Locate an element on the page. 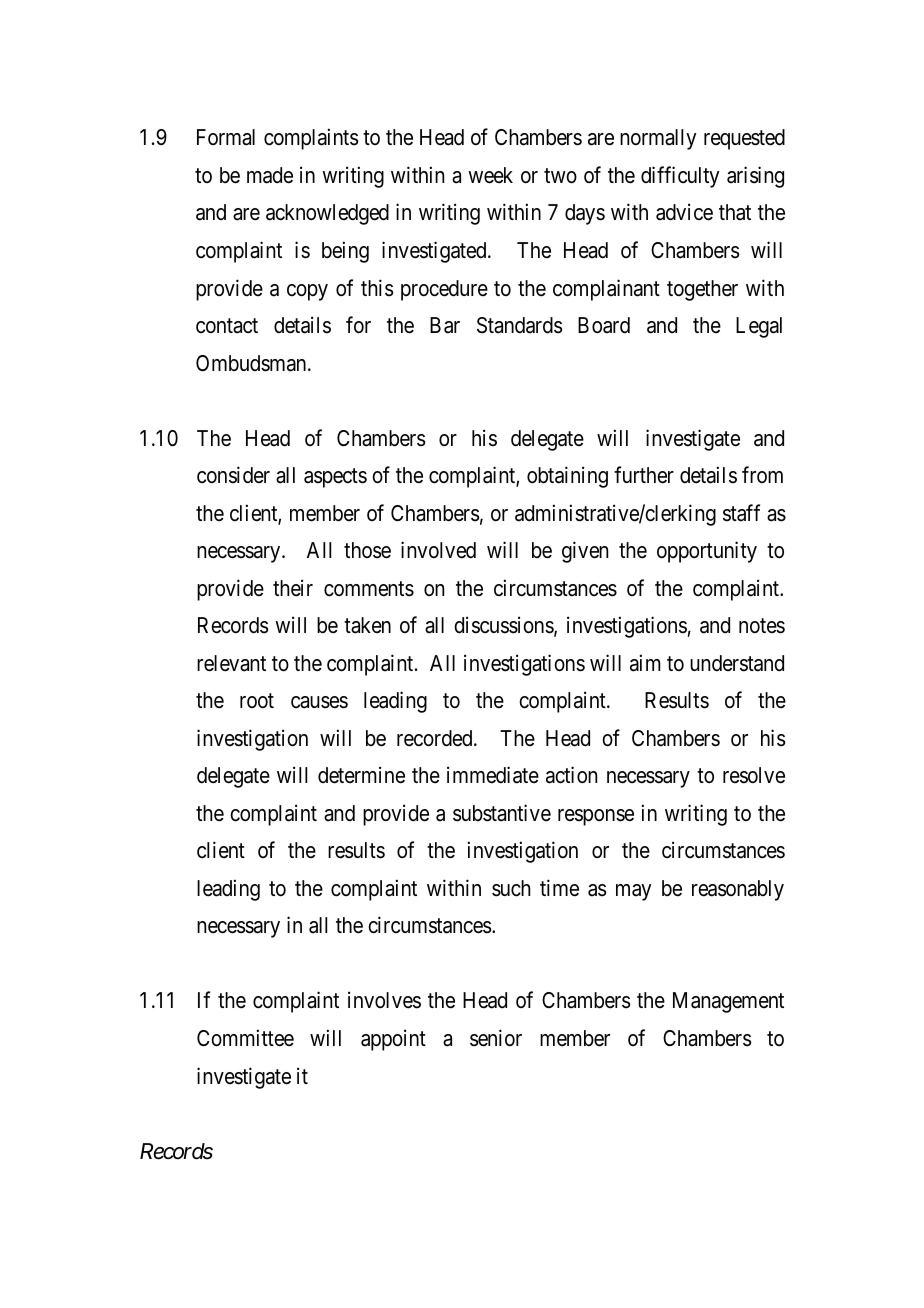 The height and width of the page is (1308, 924). week is located at coordinates (490, 175).
